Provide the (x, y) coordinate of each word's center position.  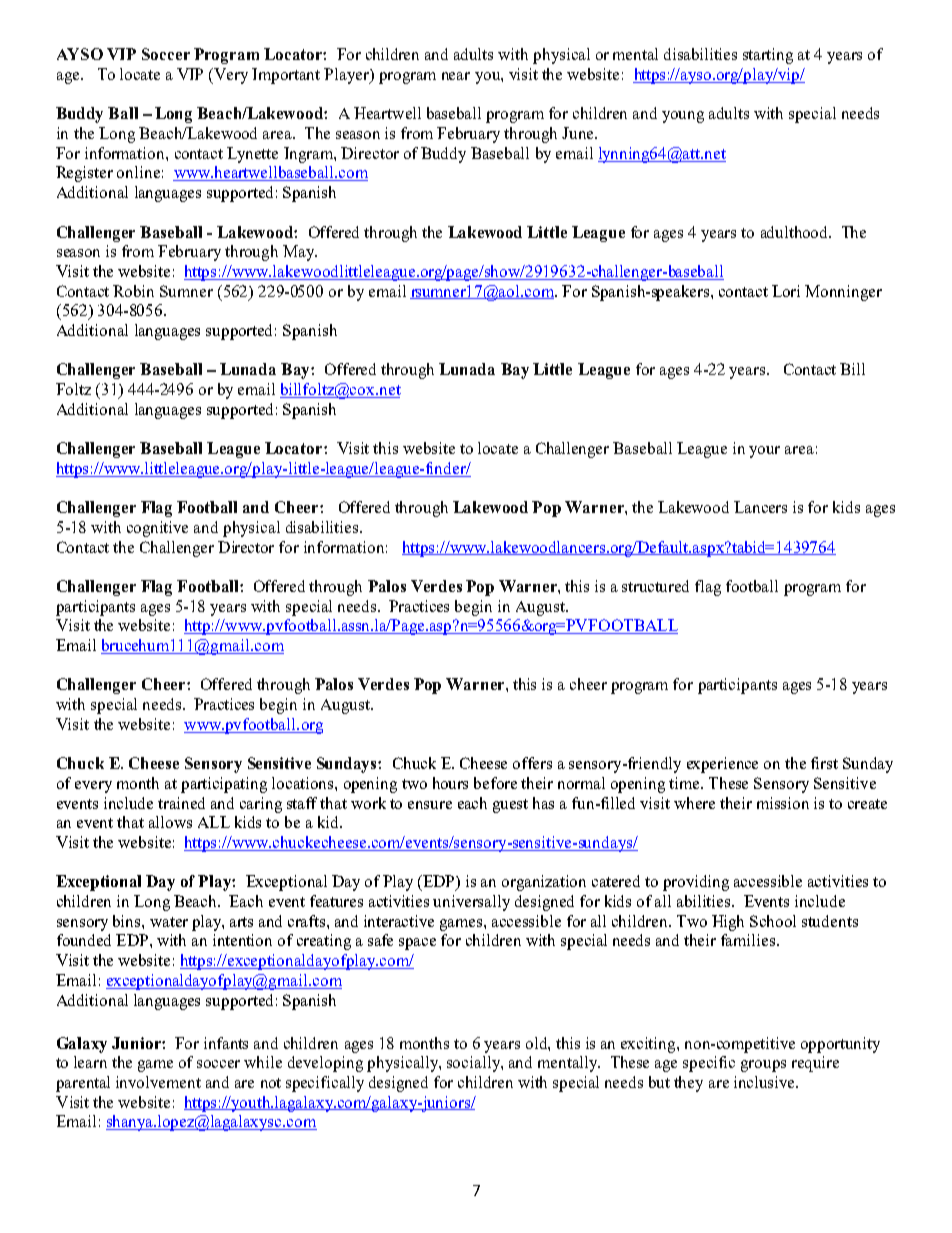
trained (181, 803)
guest (510, 806)
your (764, 452)
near (456, 76)
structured (655, 586)
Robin (133, 291)
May (299, 253)
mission (783, 803)
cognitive (157, 529)
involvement (158, 1082)
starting (768, 56)
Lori (786, 291)
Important (286, 76)
